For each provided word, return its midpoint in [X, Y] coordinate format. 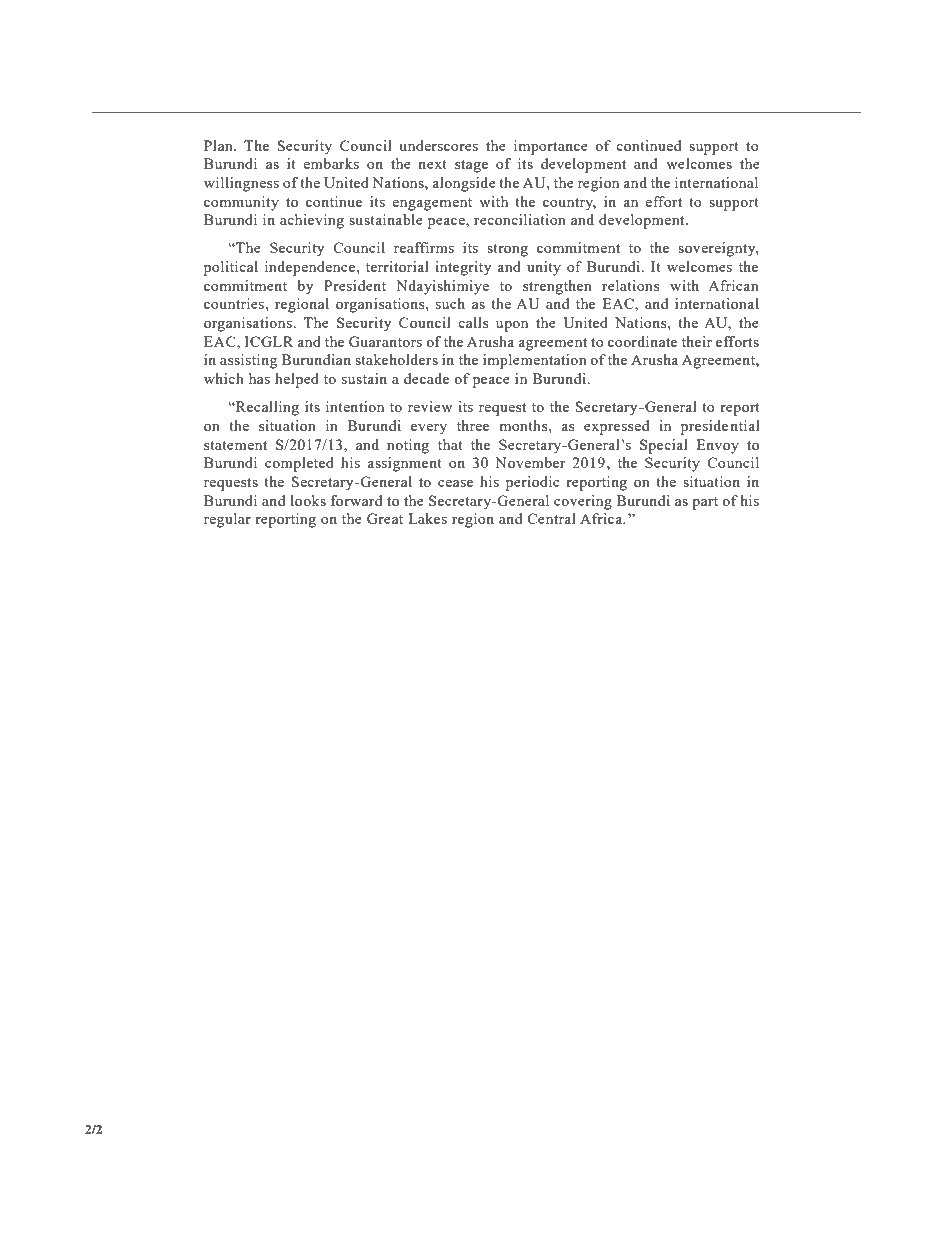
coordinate [642, 341]
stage [471, 166]
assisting [248, 361]
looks [308, 500]
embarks [331, 163]
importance [551, 147]
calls [473, 322]
